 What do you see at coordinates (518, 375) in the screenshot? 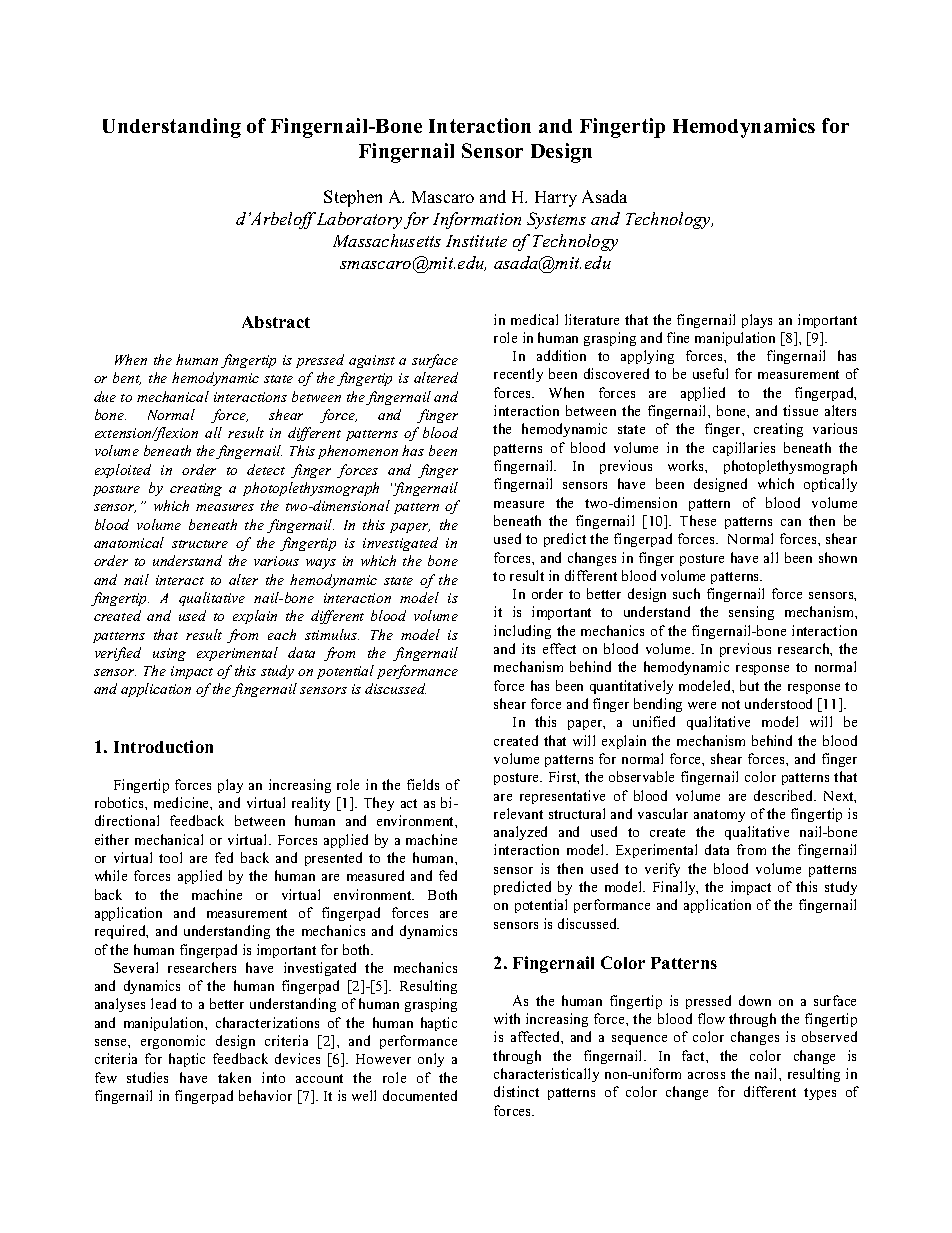
I see `recently` at bounding box center [518, 375].
